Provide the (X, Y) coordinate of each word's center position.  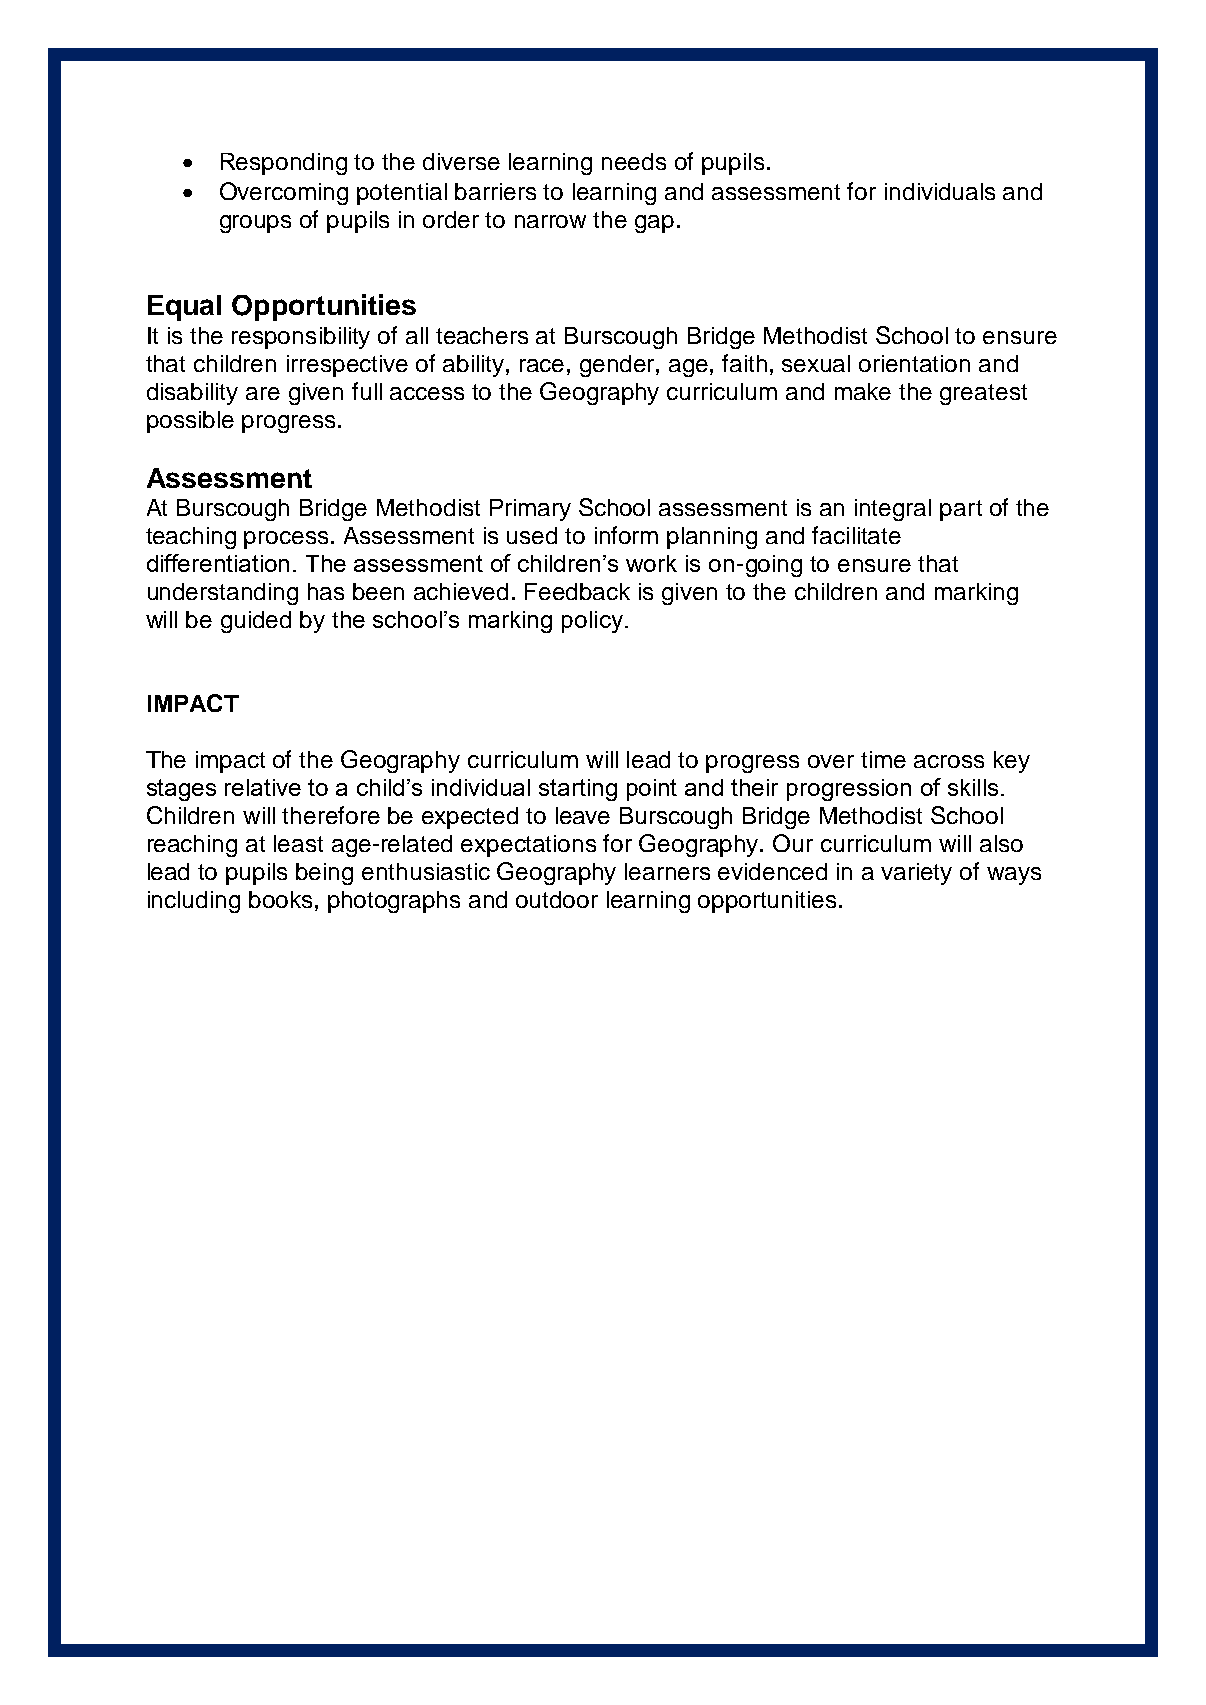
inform (626, 535)
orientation (914, 363)
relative (263, 787)
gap (654, 224)
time (883, 759)
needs (634, 161)
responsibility (301, 338)
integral (893, 510)
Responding (284, 164)
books (280, 899)
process (286, 540)
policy (592, 622)
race (542, 365)
